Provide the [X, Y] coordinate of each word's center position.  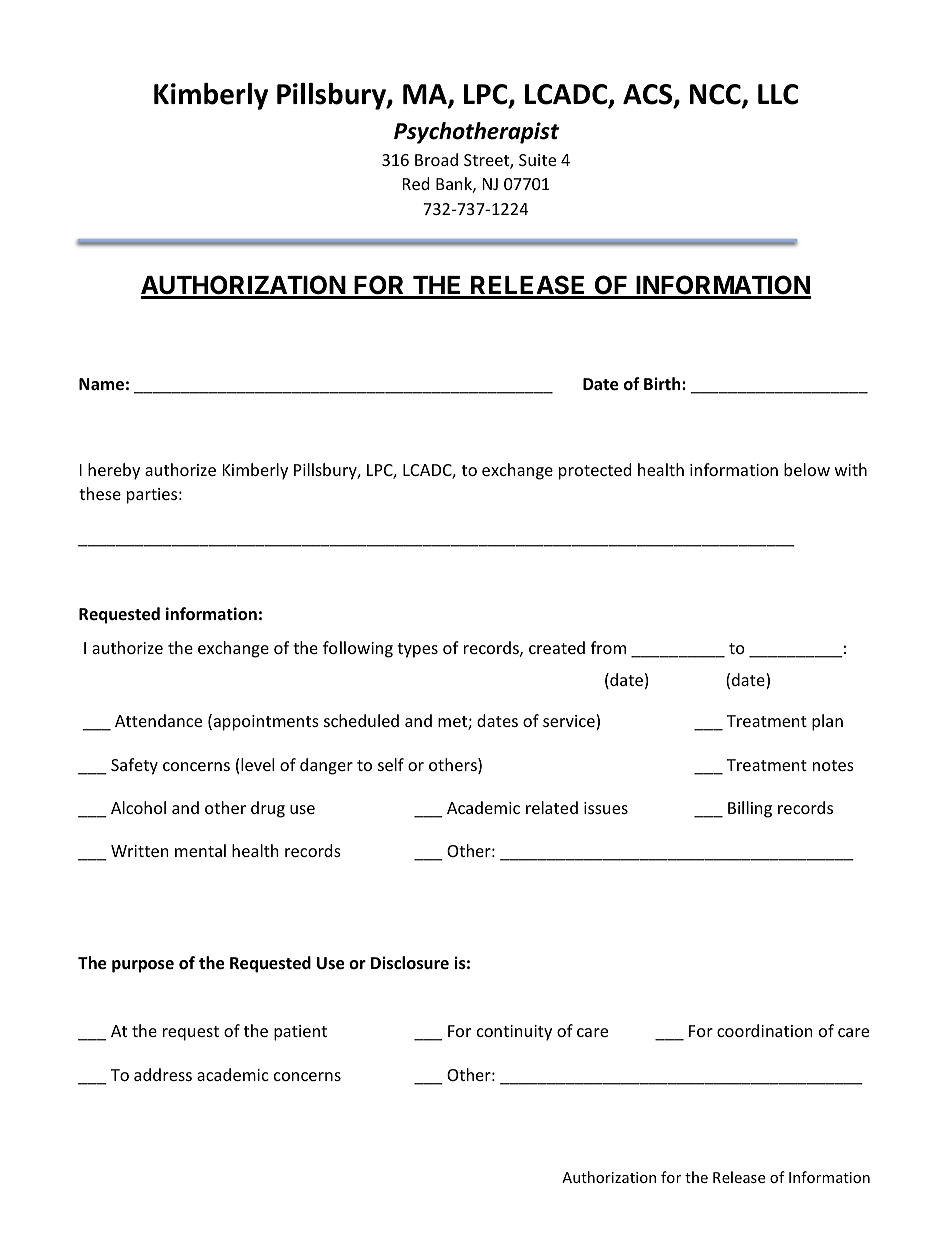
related [552, 807]
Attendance [158, 720]
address [163, 1074]
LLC [778, 94]
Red [416, 183]
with [851, 469]
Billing [750, 809]
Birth [663, 383]
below [807, 469]
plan [827, 722]
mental [200, 850]
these [100, 493]
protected [595, 471]
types [417, 650]
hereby [114, 471]
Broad [436, 159]
